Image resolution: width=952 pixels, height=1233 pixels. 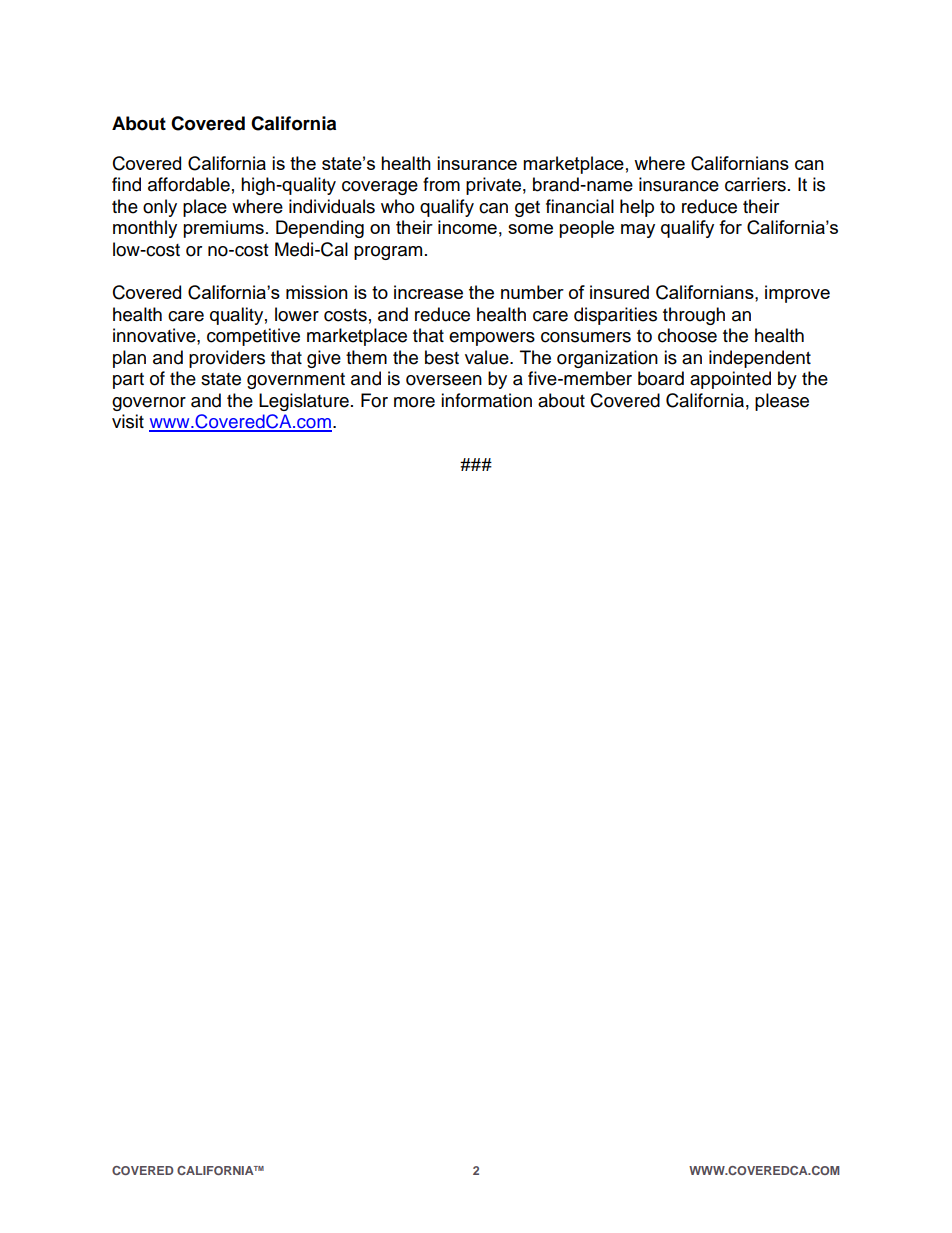 I want to click on insured, so click(x=619, y=292).
